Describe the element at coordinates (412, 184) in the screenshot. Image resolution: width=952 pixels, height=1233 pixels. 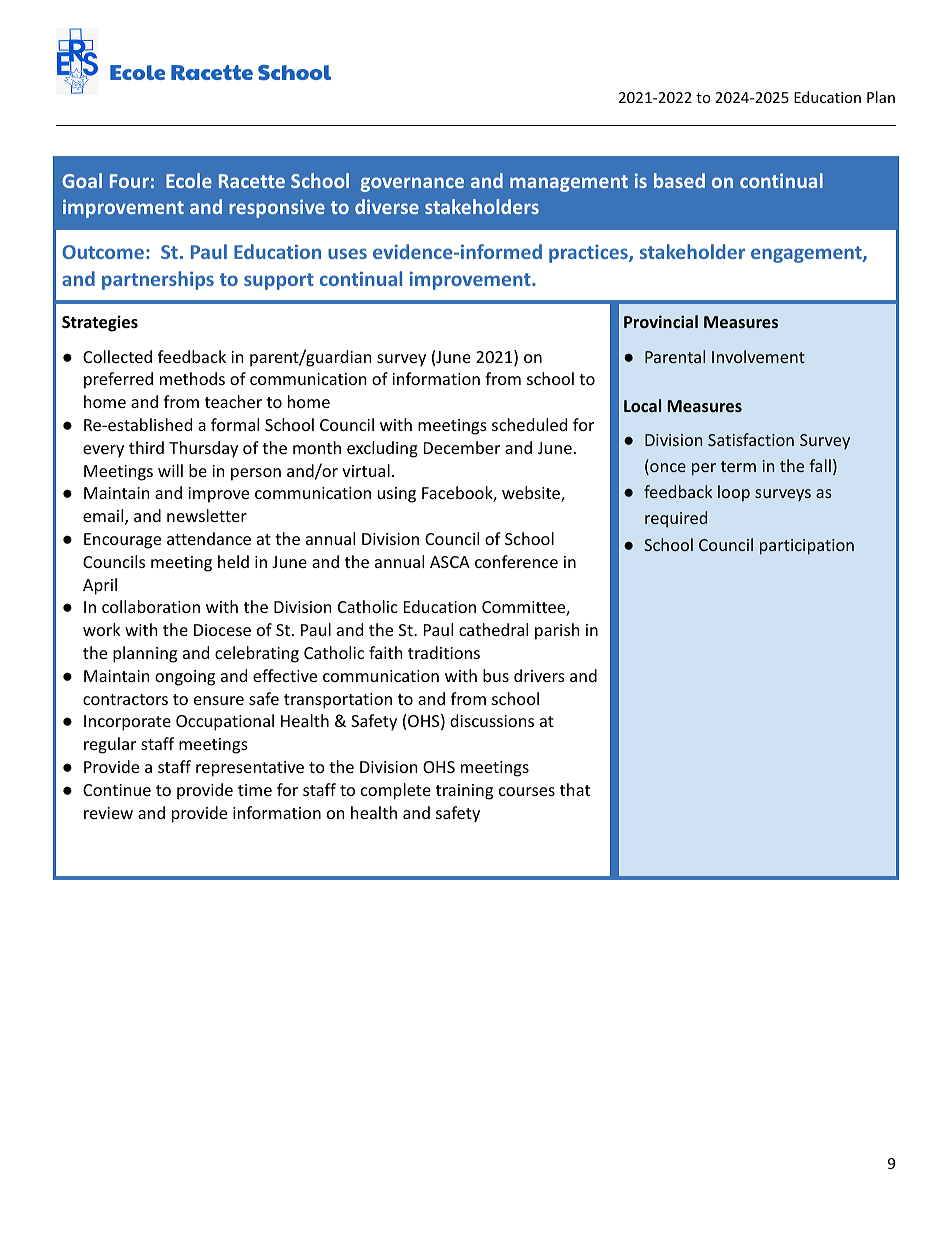
I see `governance` at that location.
